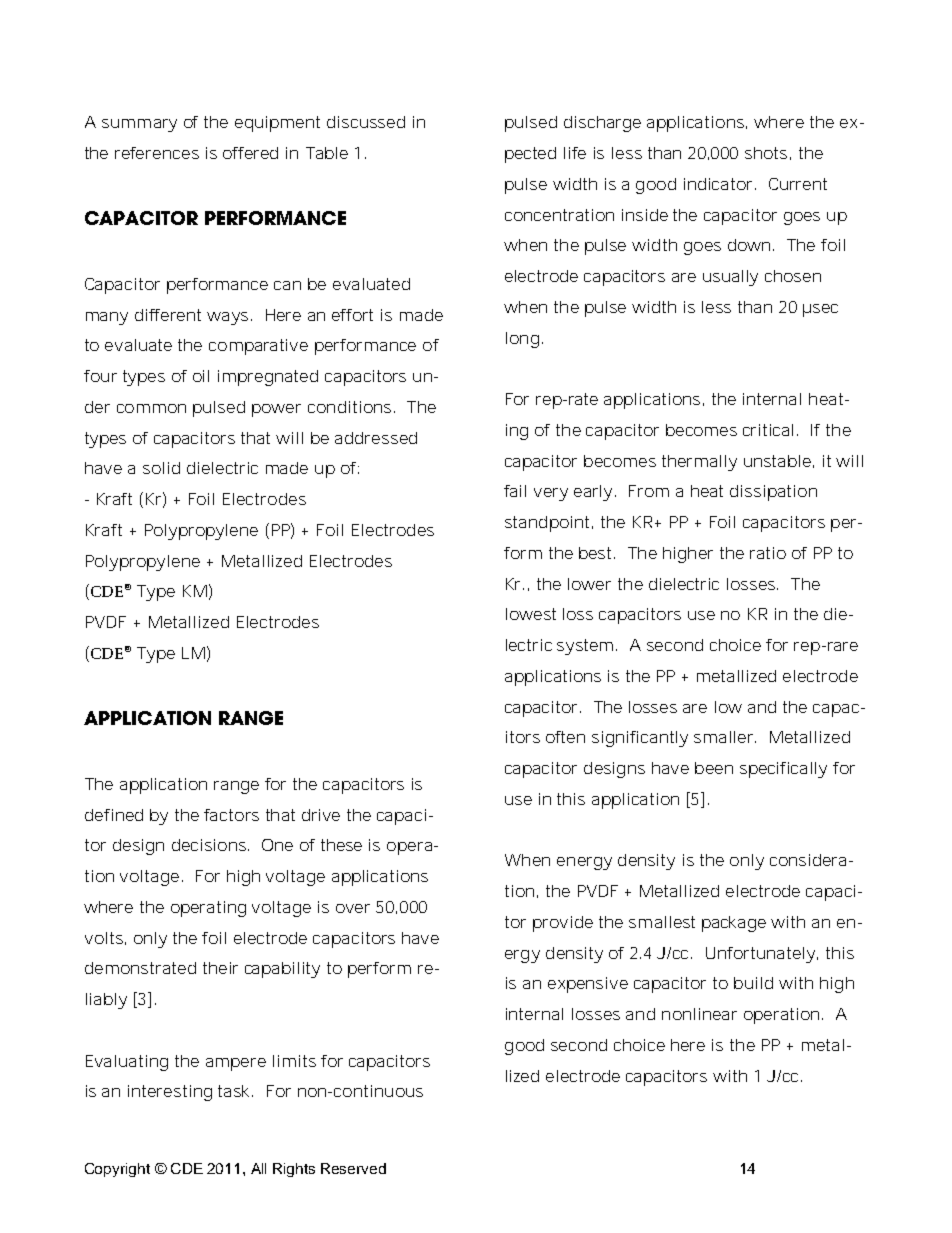 The height and width of the screenshot is (1233, 952). I want to click on interesting, so click(170, 1093).
